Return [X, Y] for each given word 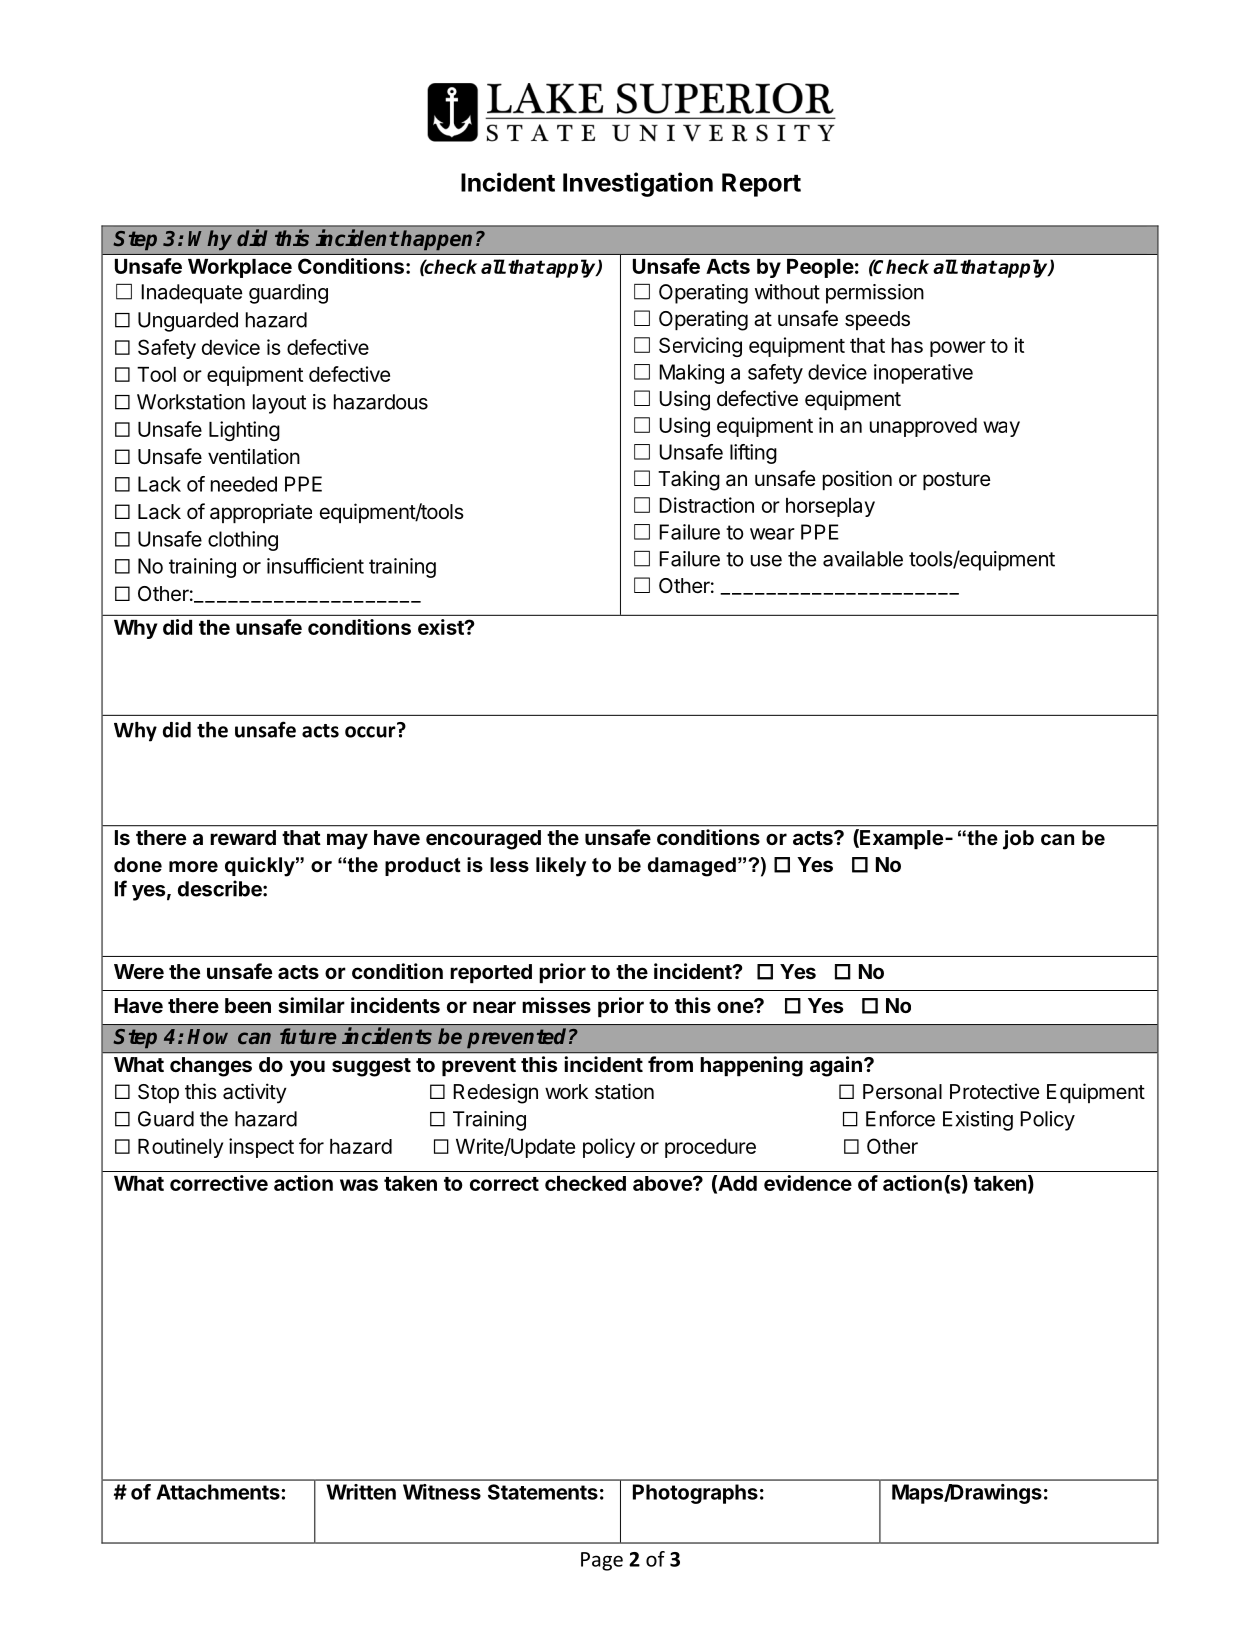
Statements [543, 1492]
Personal [902, 1092]
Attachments [219, 1492]
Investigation [638, 184]
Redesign [495, 1093]
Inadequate [191, 294]
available [863, 559]
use [766, 561]
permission [875, 294]
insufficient [315, 566]
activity [255, 1093]
